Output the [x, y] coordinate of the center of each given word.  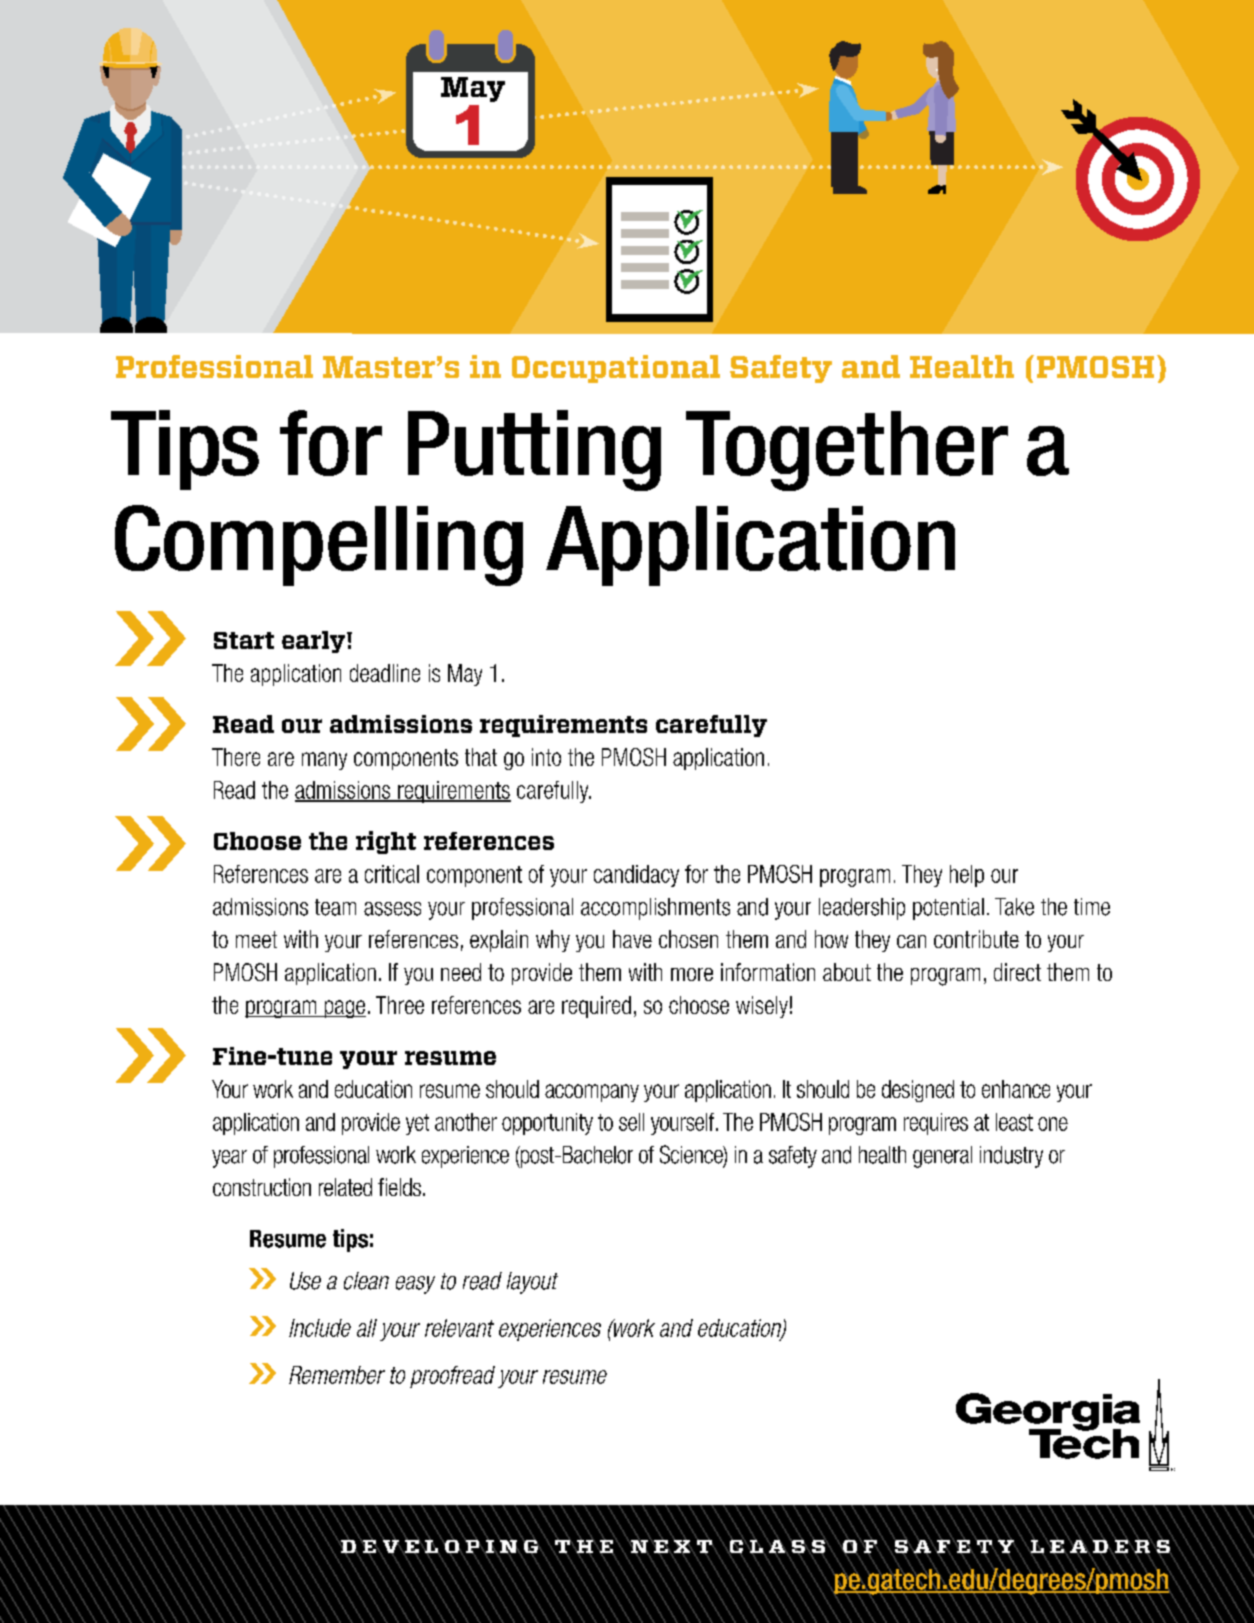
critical [392, 874]
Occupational [616, 369]
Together [847, 451]
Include [320, 1328]
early [315, 642]
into [546, 757]
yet [417, 1124]
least [1014, 1122]
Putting [534, 450]
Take [1014, 907]
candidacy [636, 876]
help [967, 876]
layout [532, 1283]
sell [631, 1122]
